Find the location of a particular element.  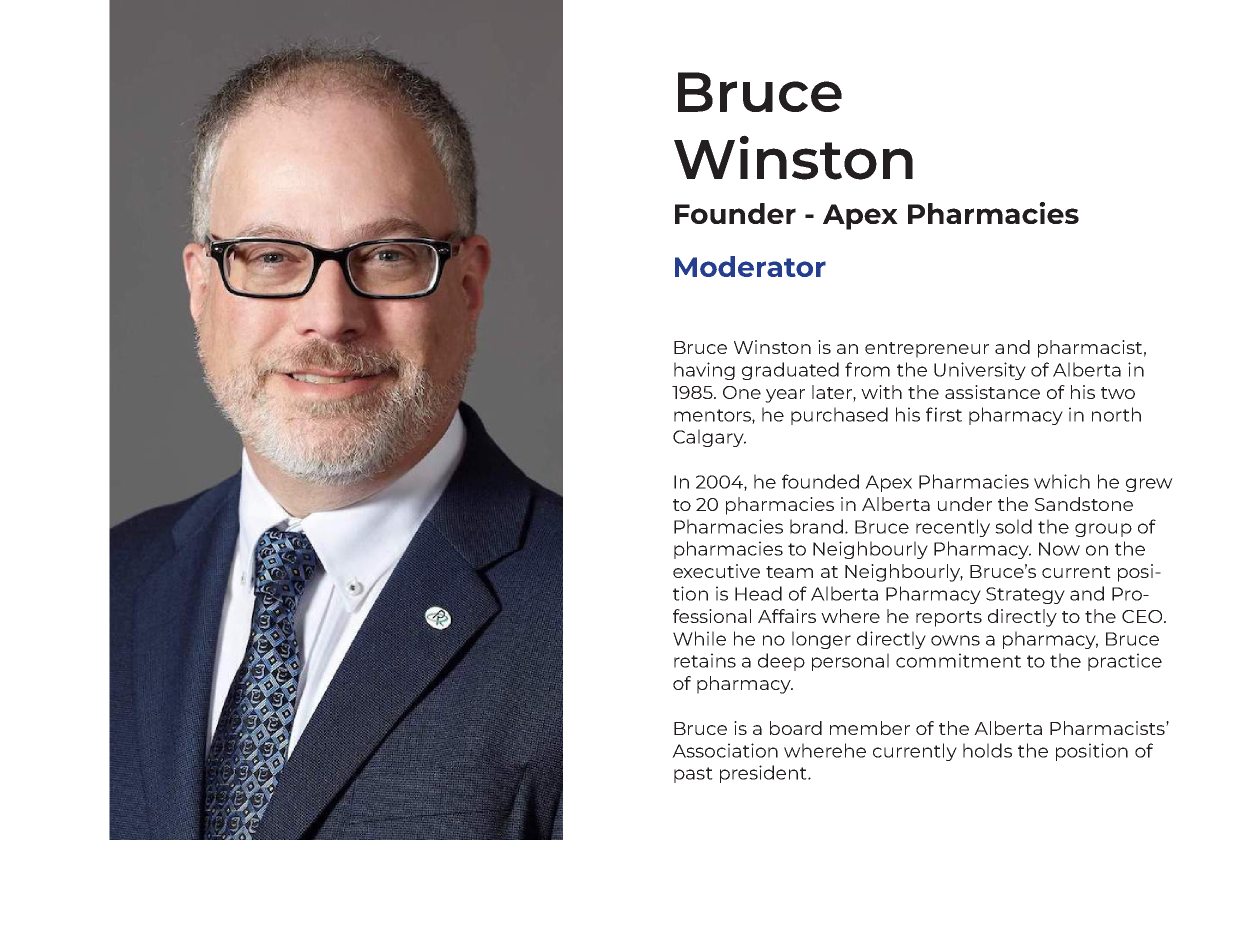

graduated is located at coordinates (790, 371).
